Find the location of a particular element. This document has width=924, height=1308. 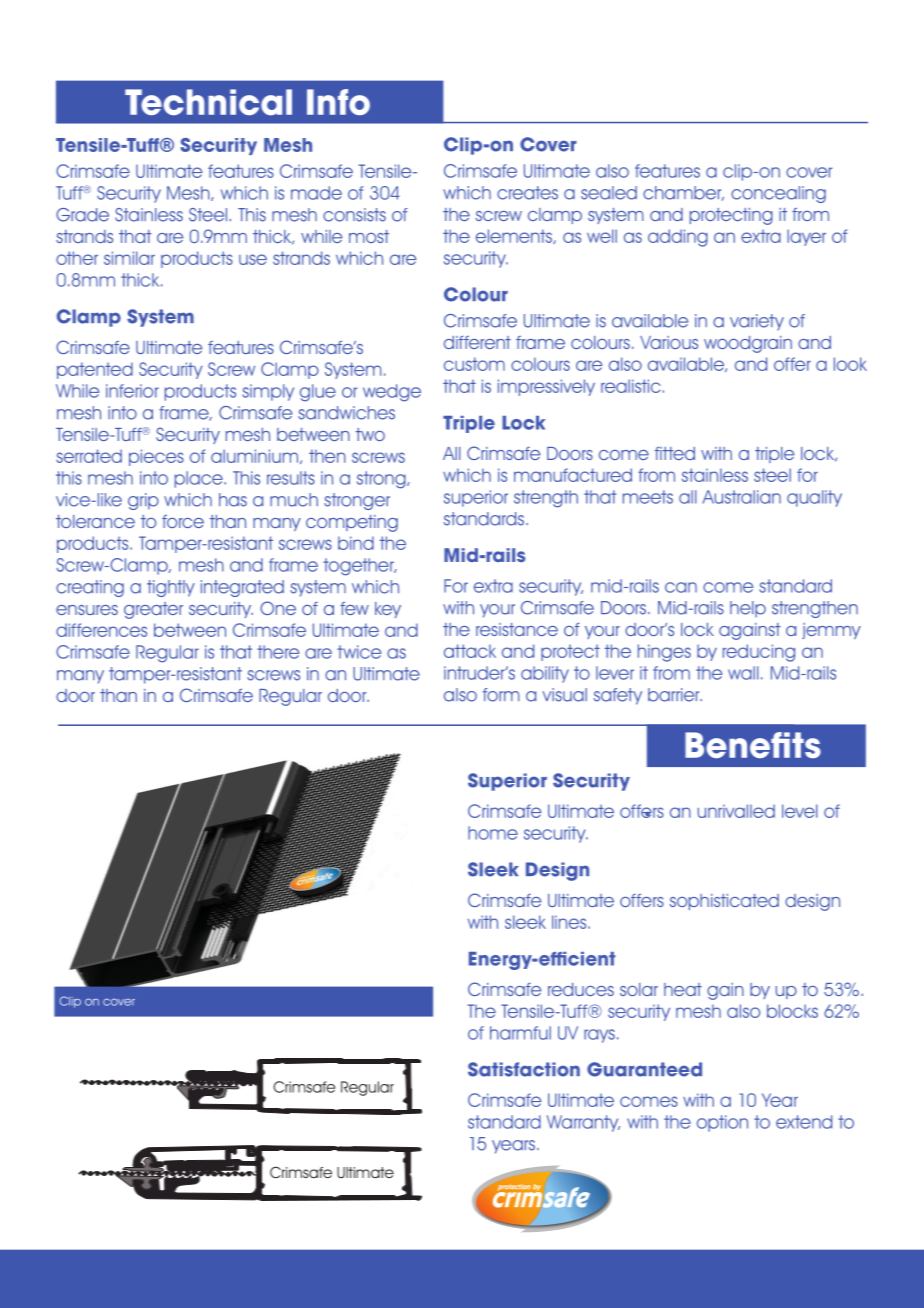

home is located at coordinates (493, 833).
